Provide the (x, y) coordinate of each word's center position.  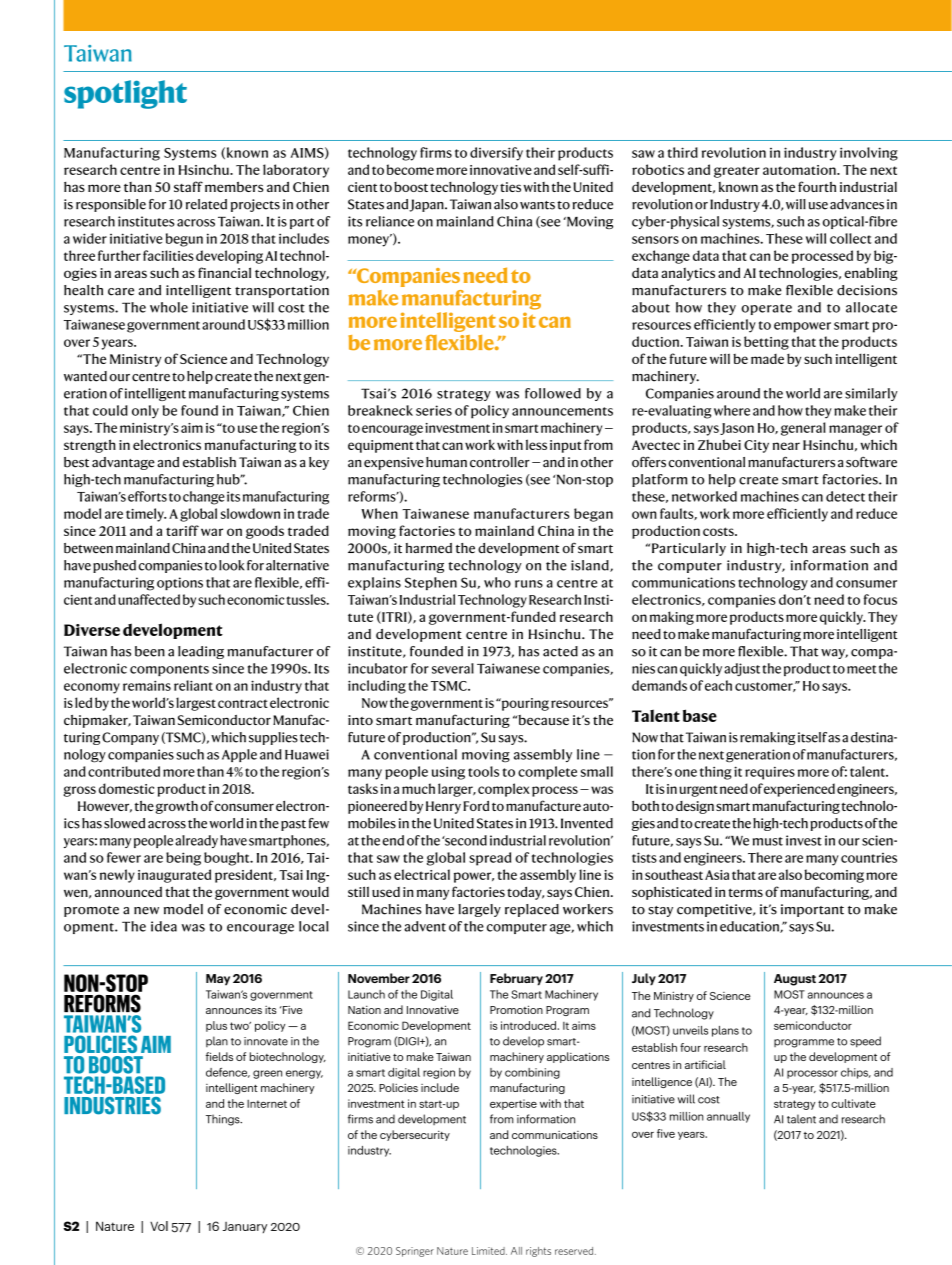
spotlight (125, 94)
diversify (496, 154)
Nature (115, 1226)
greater (737, 172)
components (169, 670)
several (453, 668)
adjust (742, 669)
